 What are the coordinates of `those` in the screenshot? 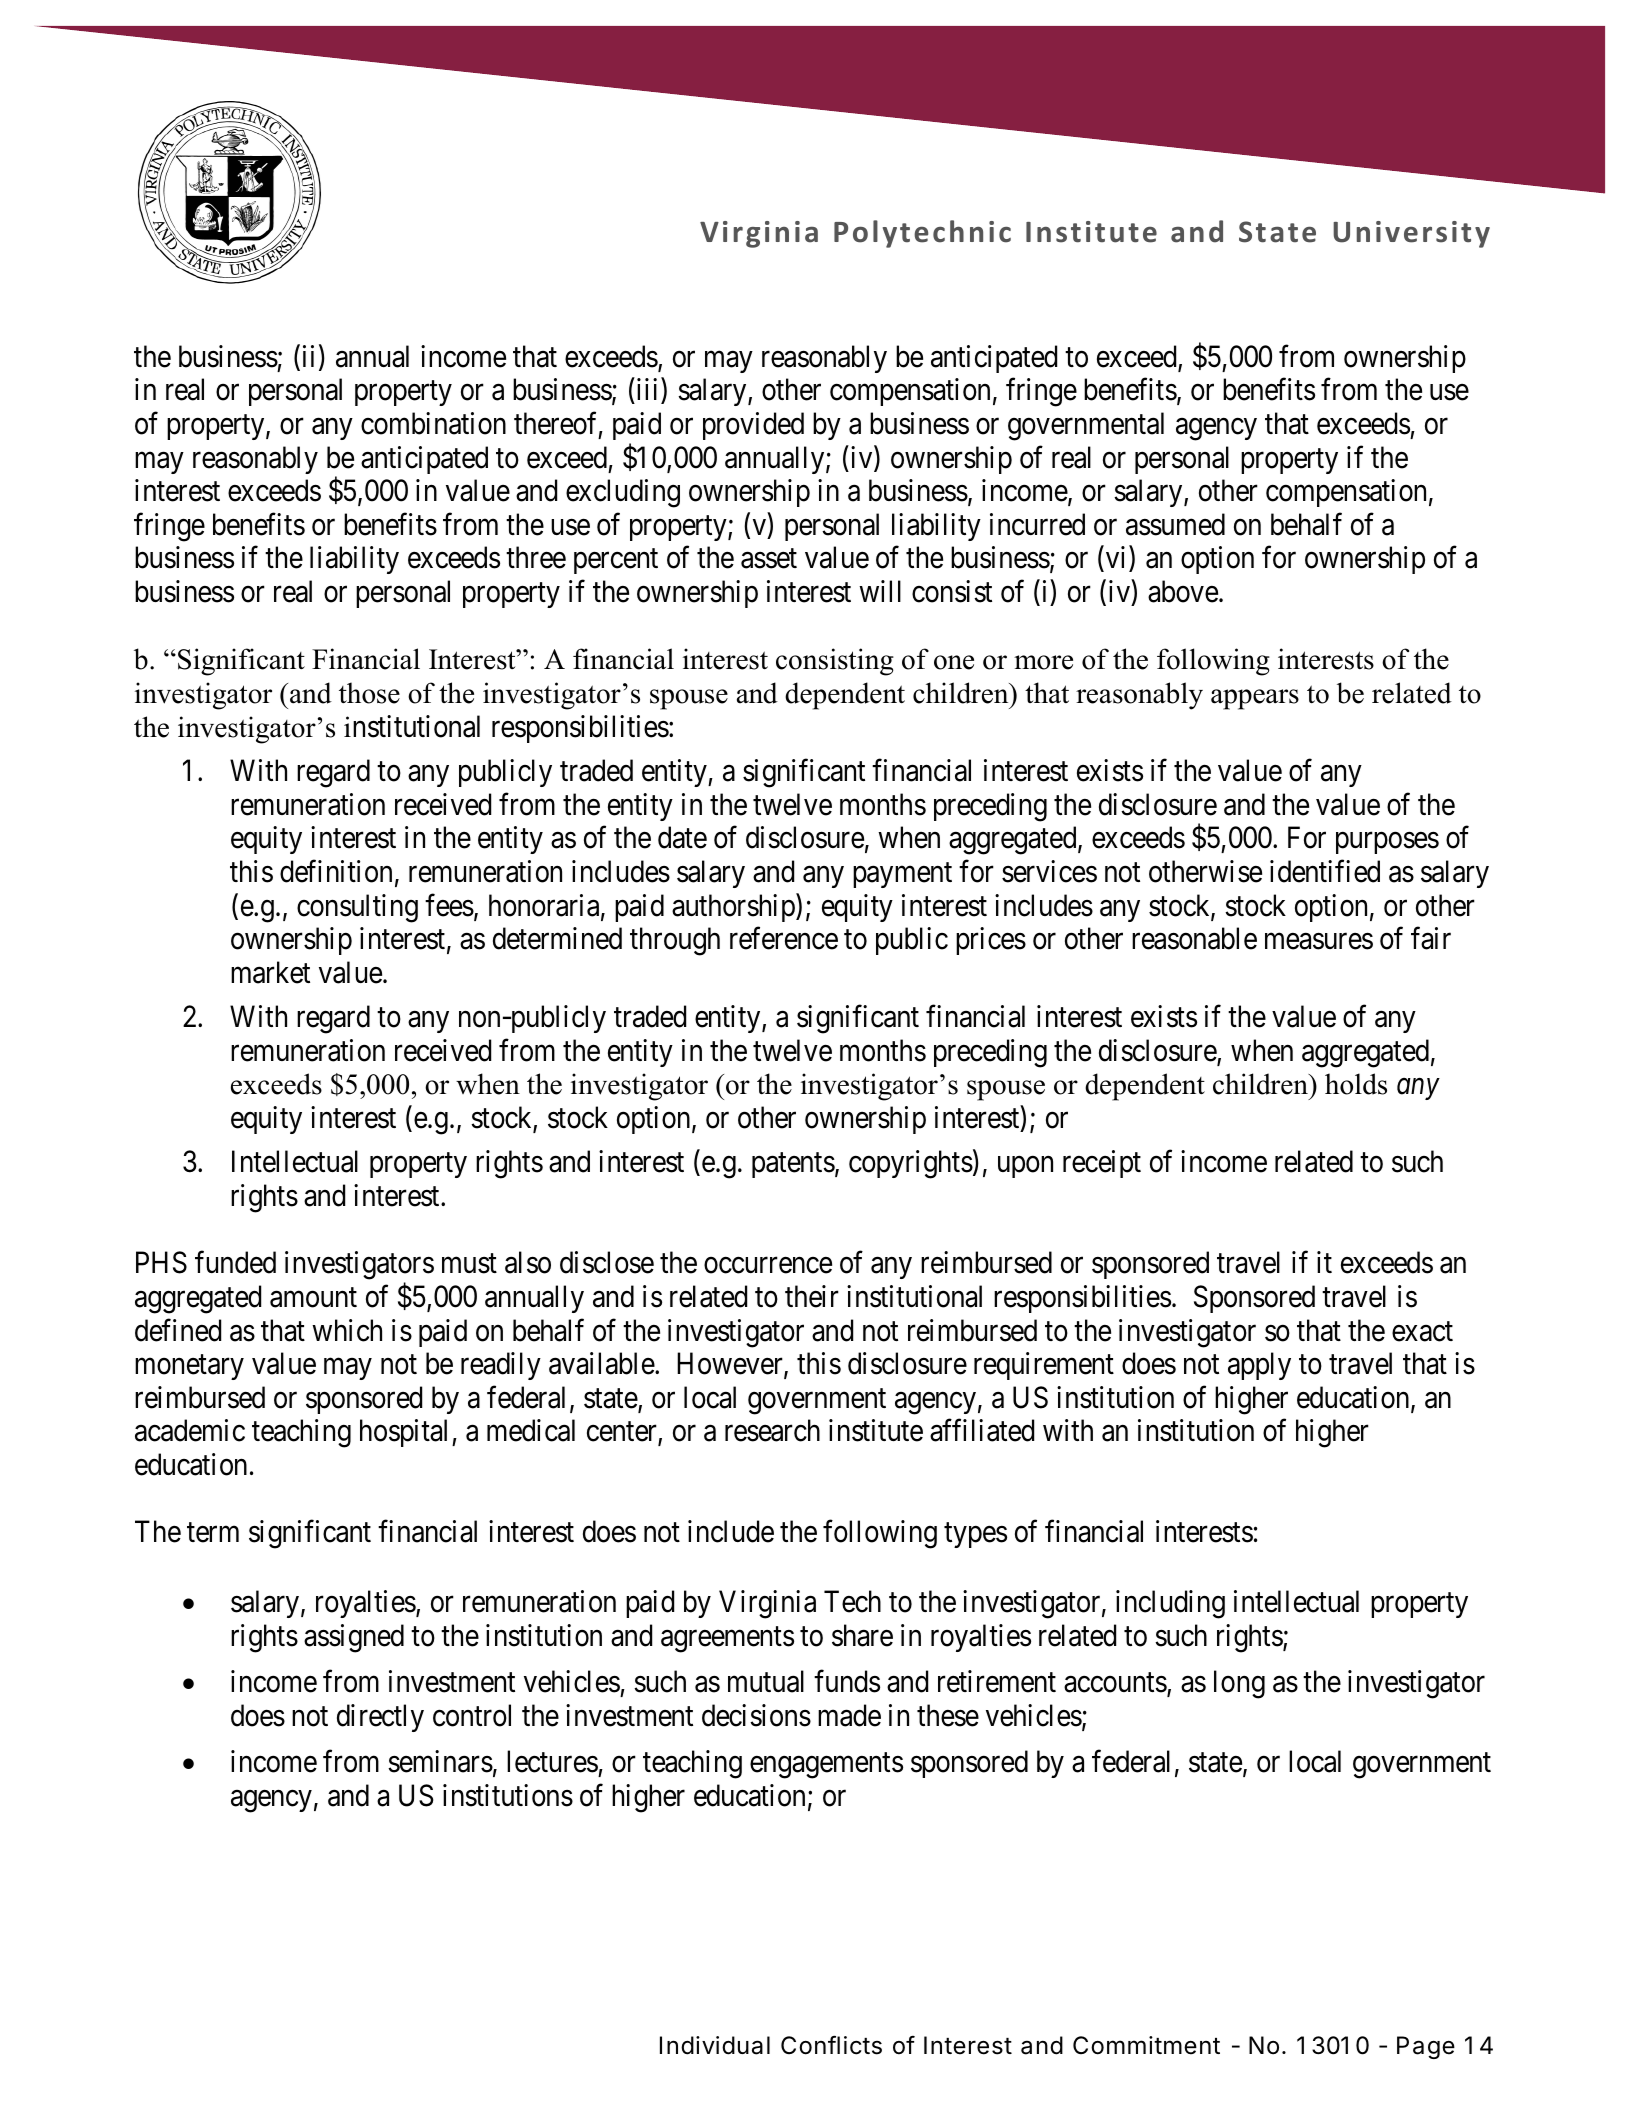 It's located at (369, 693).
